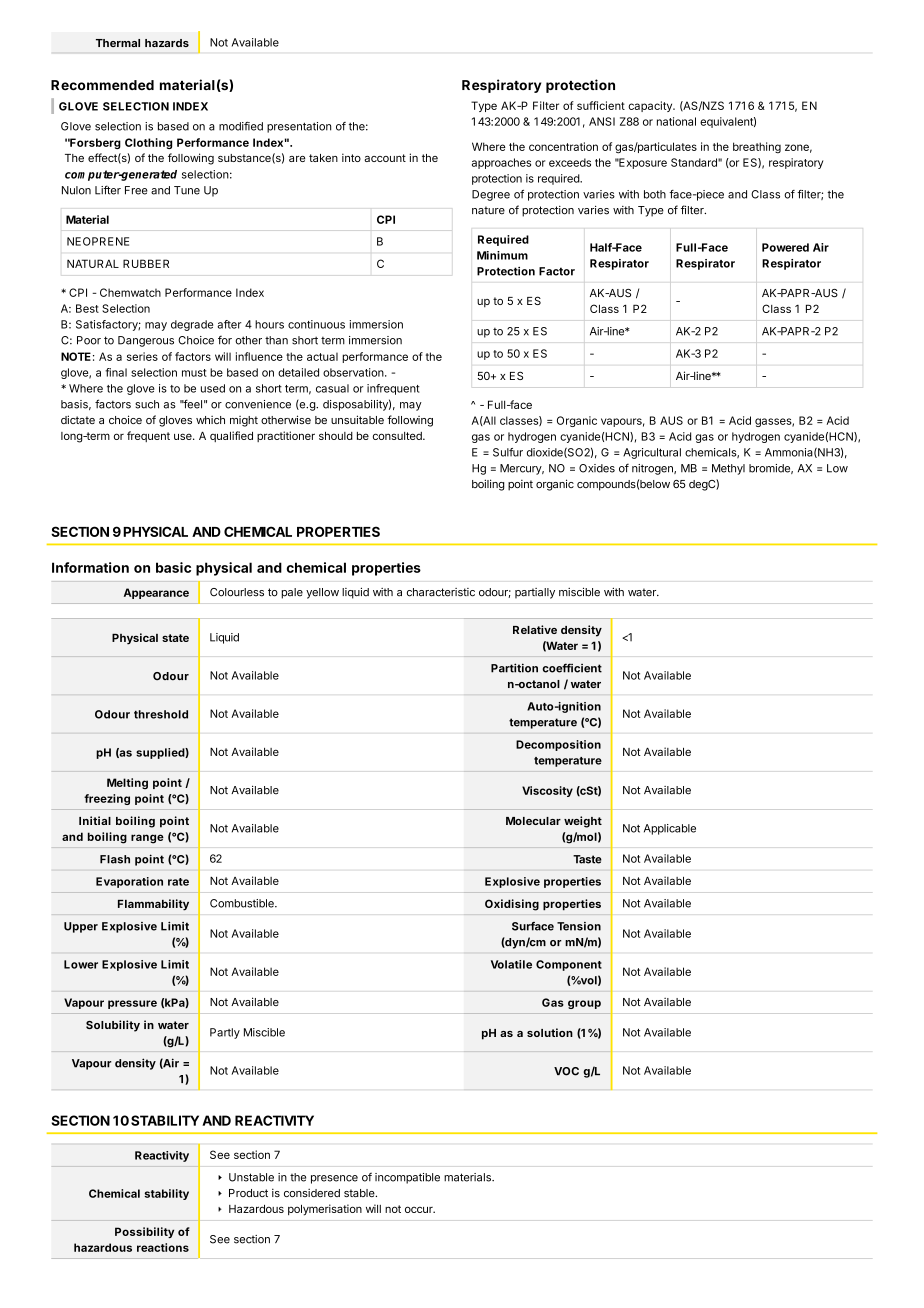  Describe the element at coordinates (676, 121) in the screenshot. I see `national` at that location.
